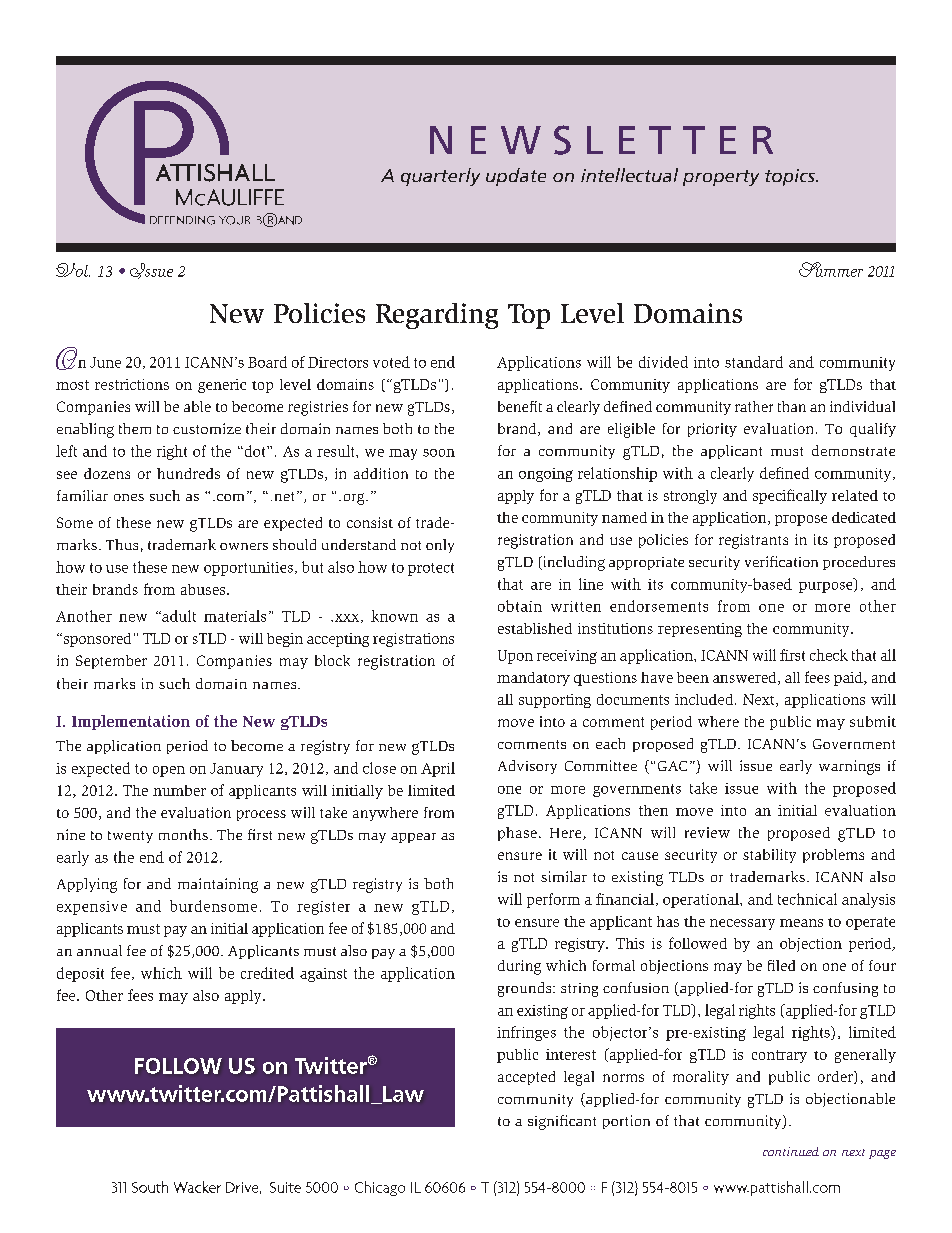 The height and width of the screenshot is (1233, 952). What do you see at coordinates (849, 767) in the screenshot?
I see `warnings` at bounding box center [849, 767].
